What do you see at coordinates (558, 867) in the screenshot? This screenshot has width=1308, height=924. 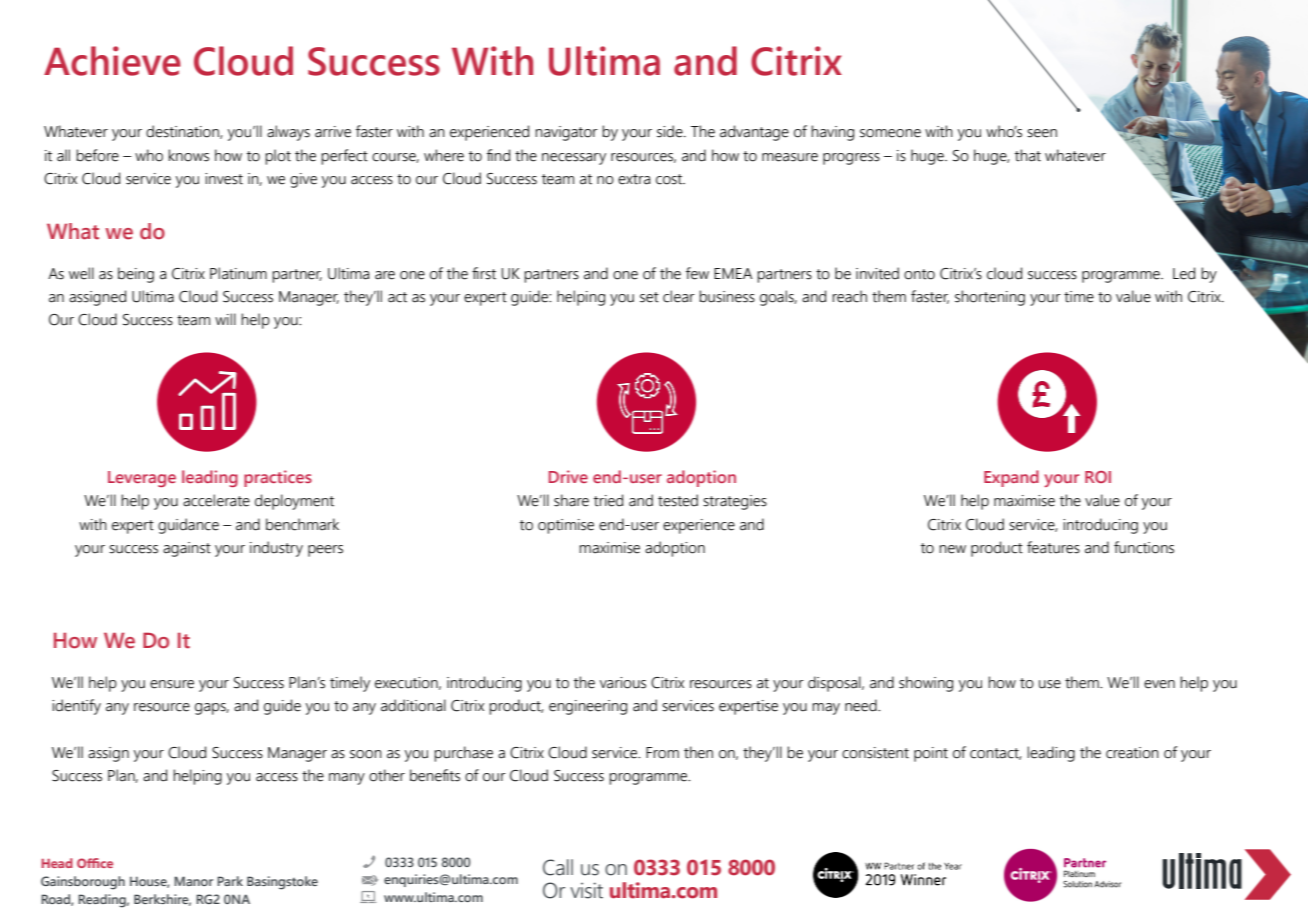 I see `Call` at bounding box center [558, 867].
